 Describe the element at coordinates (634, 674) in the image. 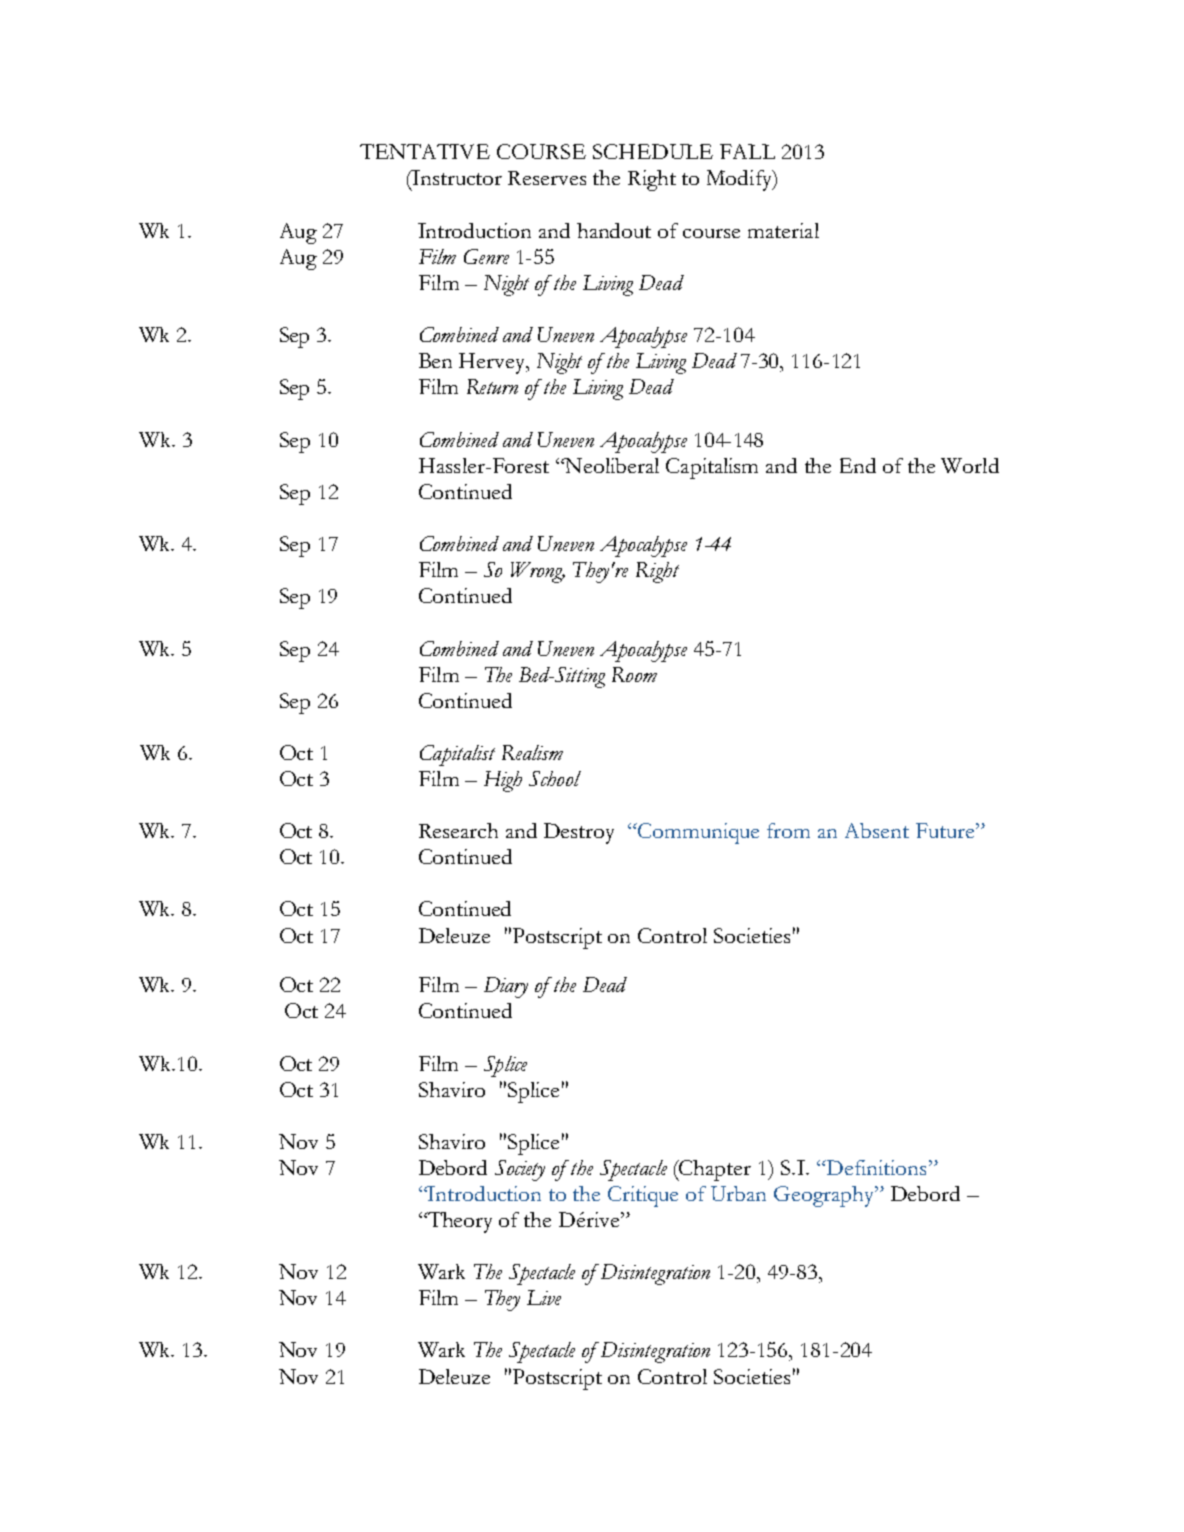

I see `Room` at that location.
